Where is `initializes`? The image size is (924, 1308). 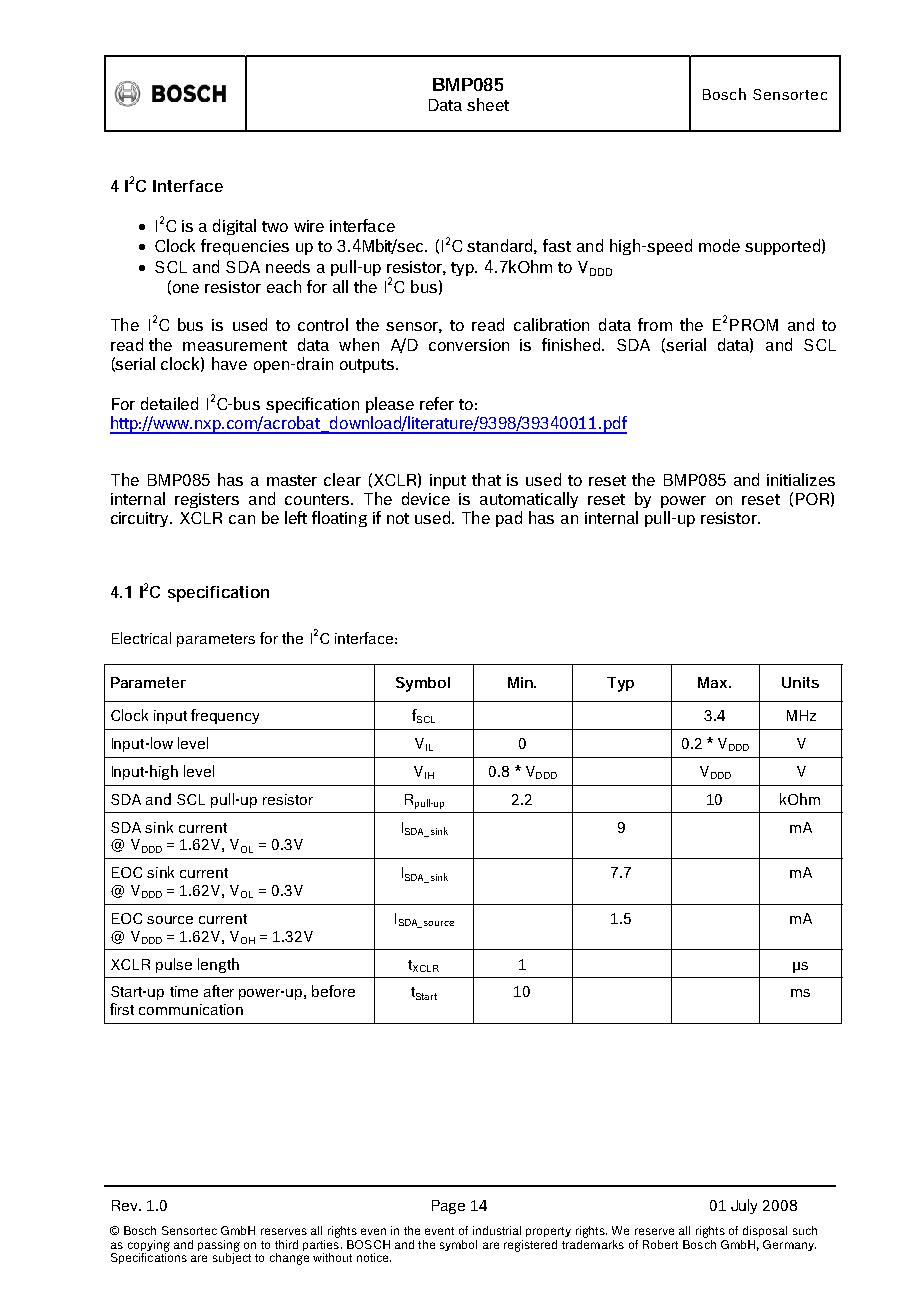
initializes is located at coordinates (801, 479).
